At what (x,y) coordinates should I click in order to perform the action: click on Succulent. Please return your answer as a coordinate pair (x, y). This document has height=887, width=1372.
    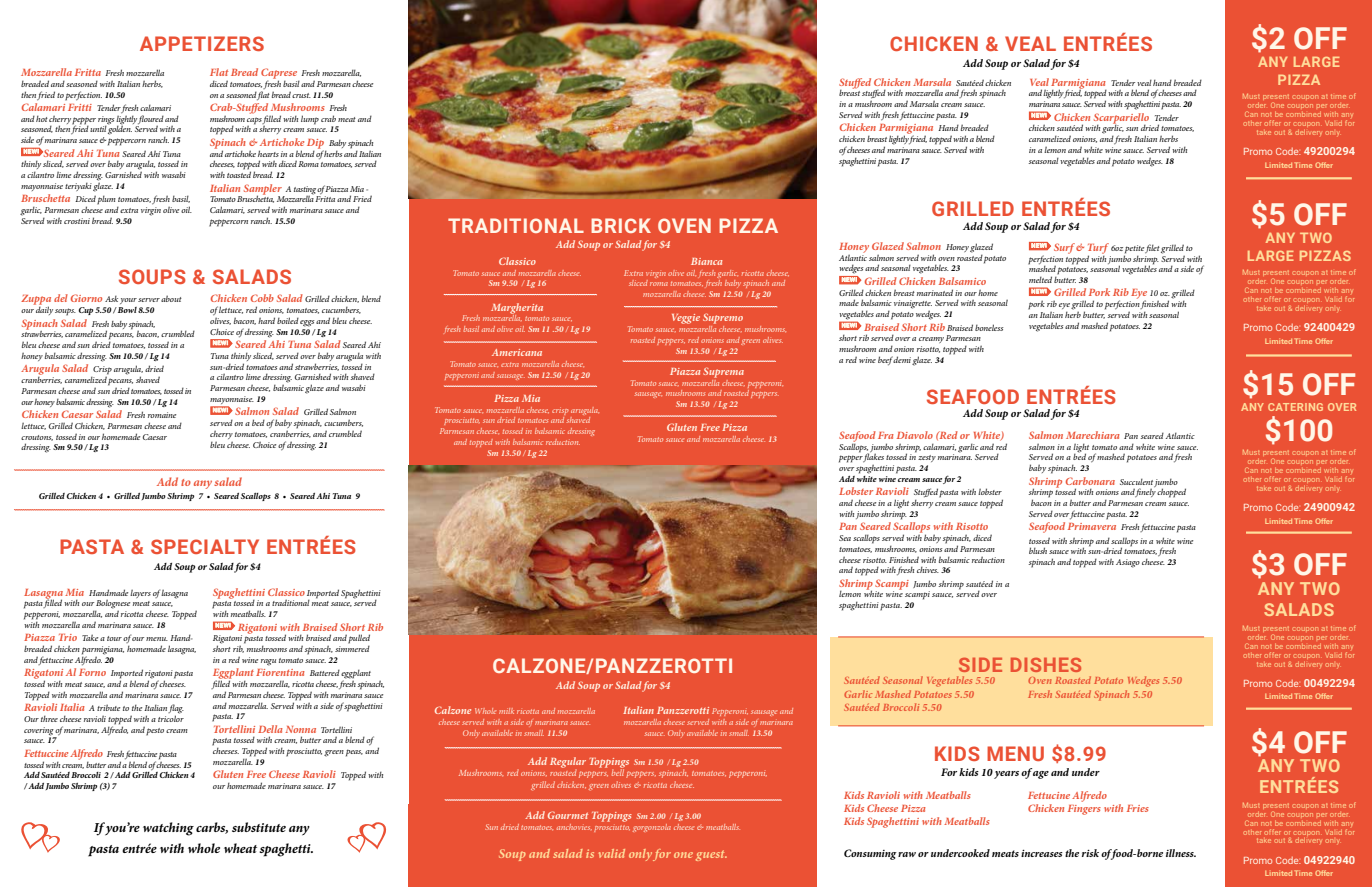
    Looking at the image, I should click on (1136, 481).
